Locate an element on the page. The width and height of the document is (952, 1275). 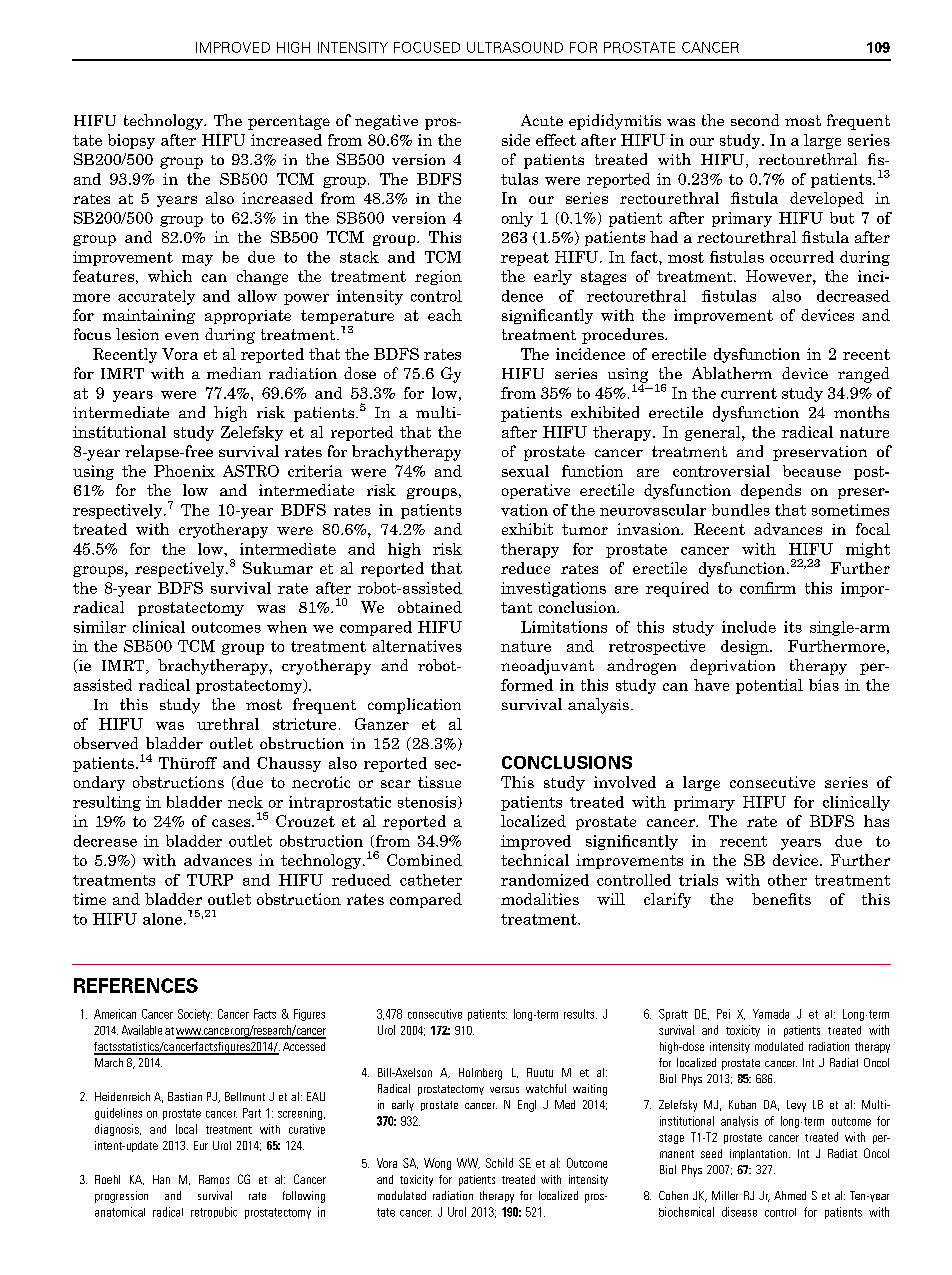
even is located at coordinates (182, 336).
